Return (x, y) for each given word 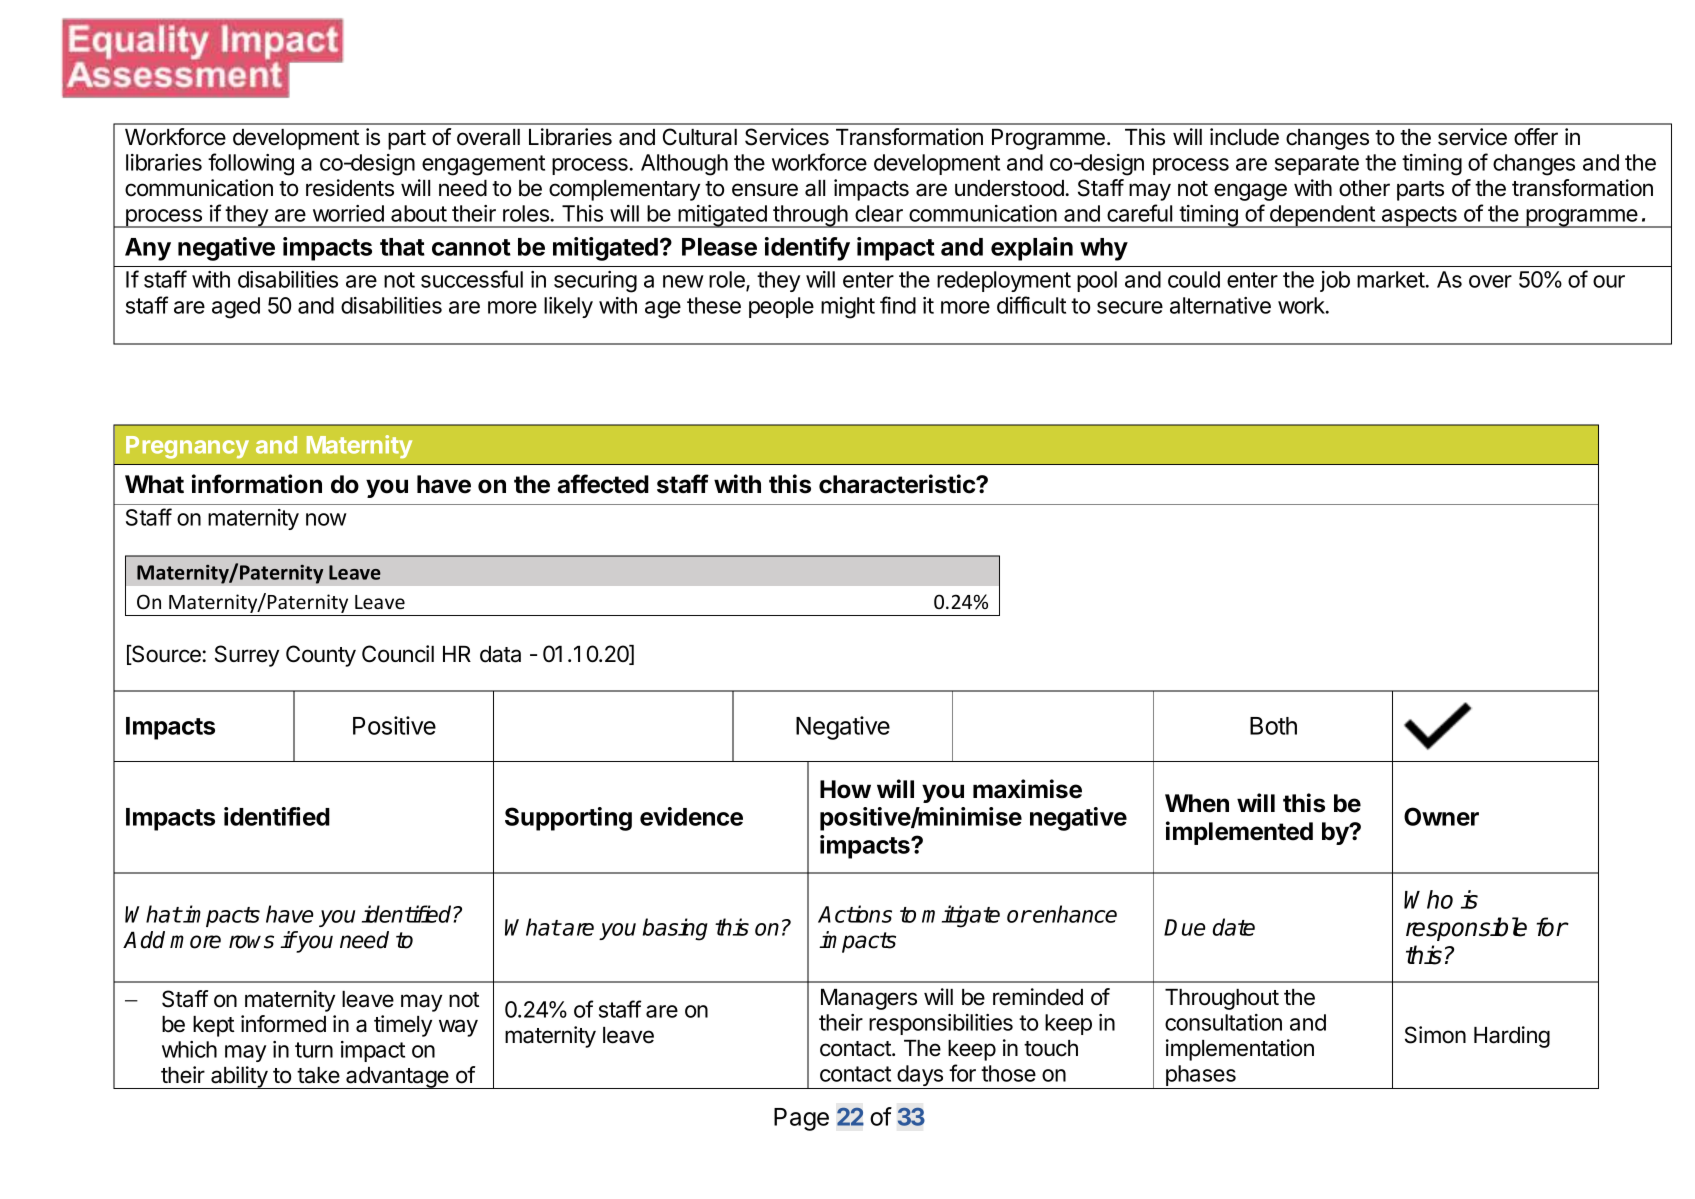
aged (236, 308)
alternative (1220, 305)
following (251, 164)
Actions (855, 914)
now (326, 519)
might (848, 308)
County (321, 656)
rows (251, 942)
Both (1273, 726)
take (318, 1075)
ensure (765, 190)
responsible (1466, 929)
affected (603, 484)
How (845, 789)
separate (1317, 165)
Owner (1441, 816)
